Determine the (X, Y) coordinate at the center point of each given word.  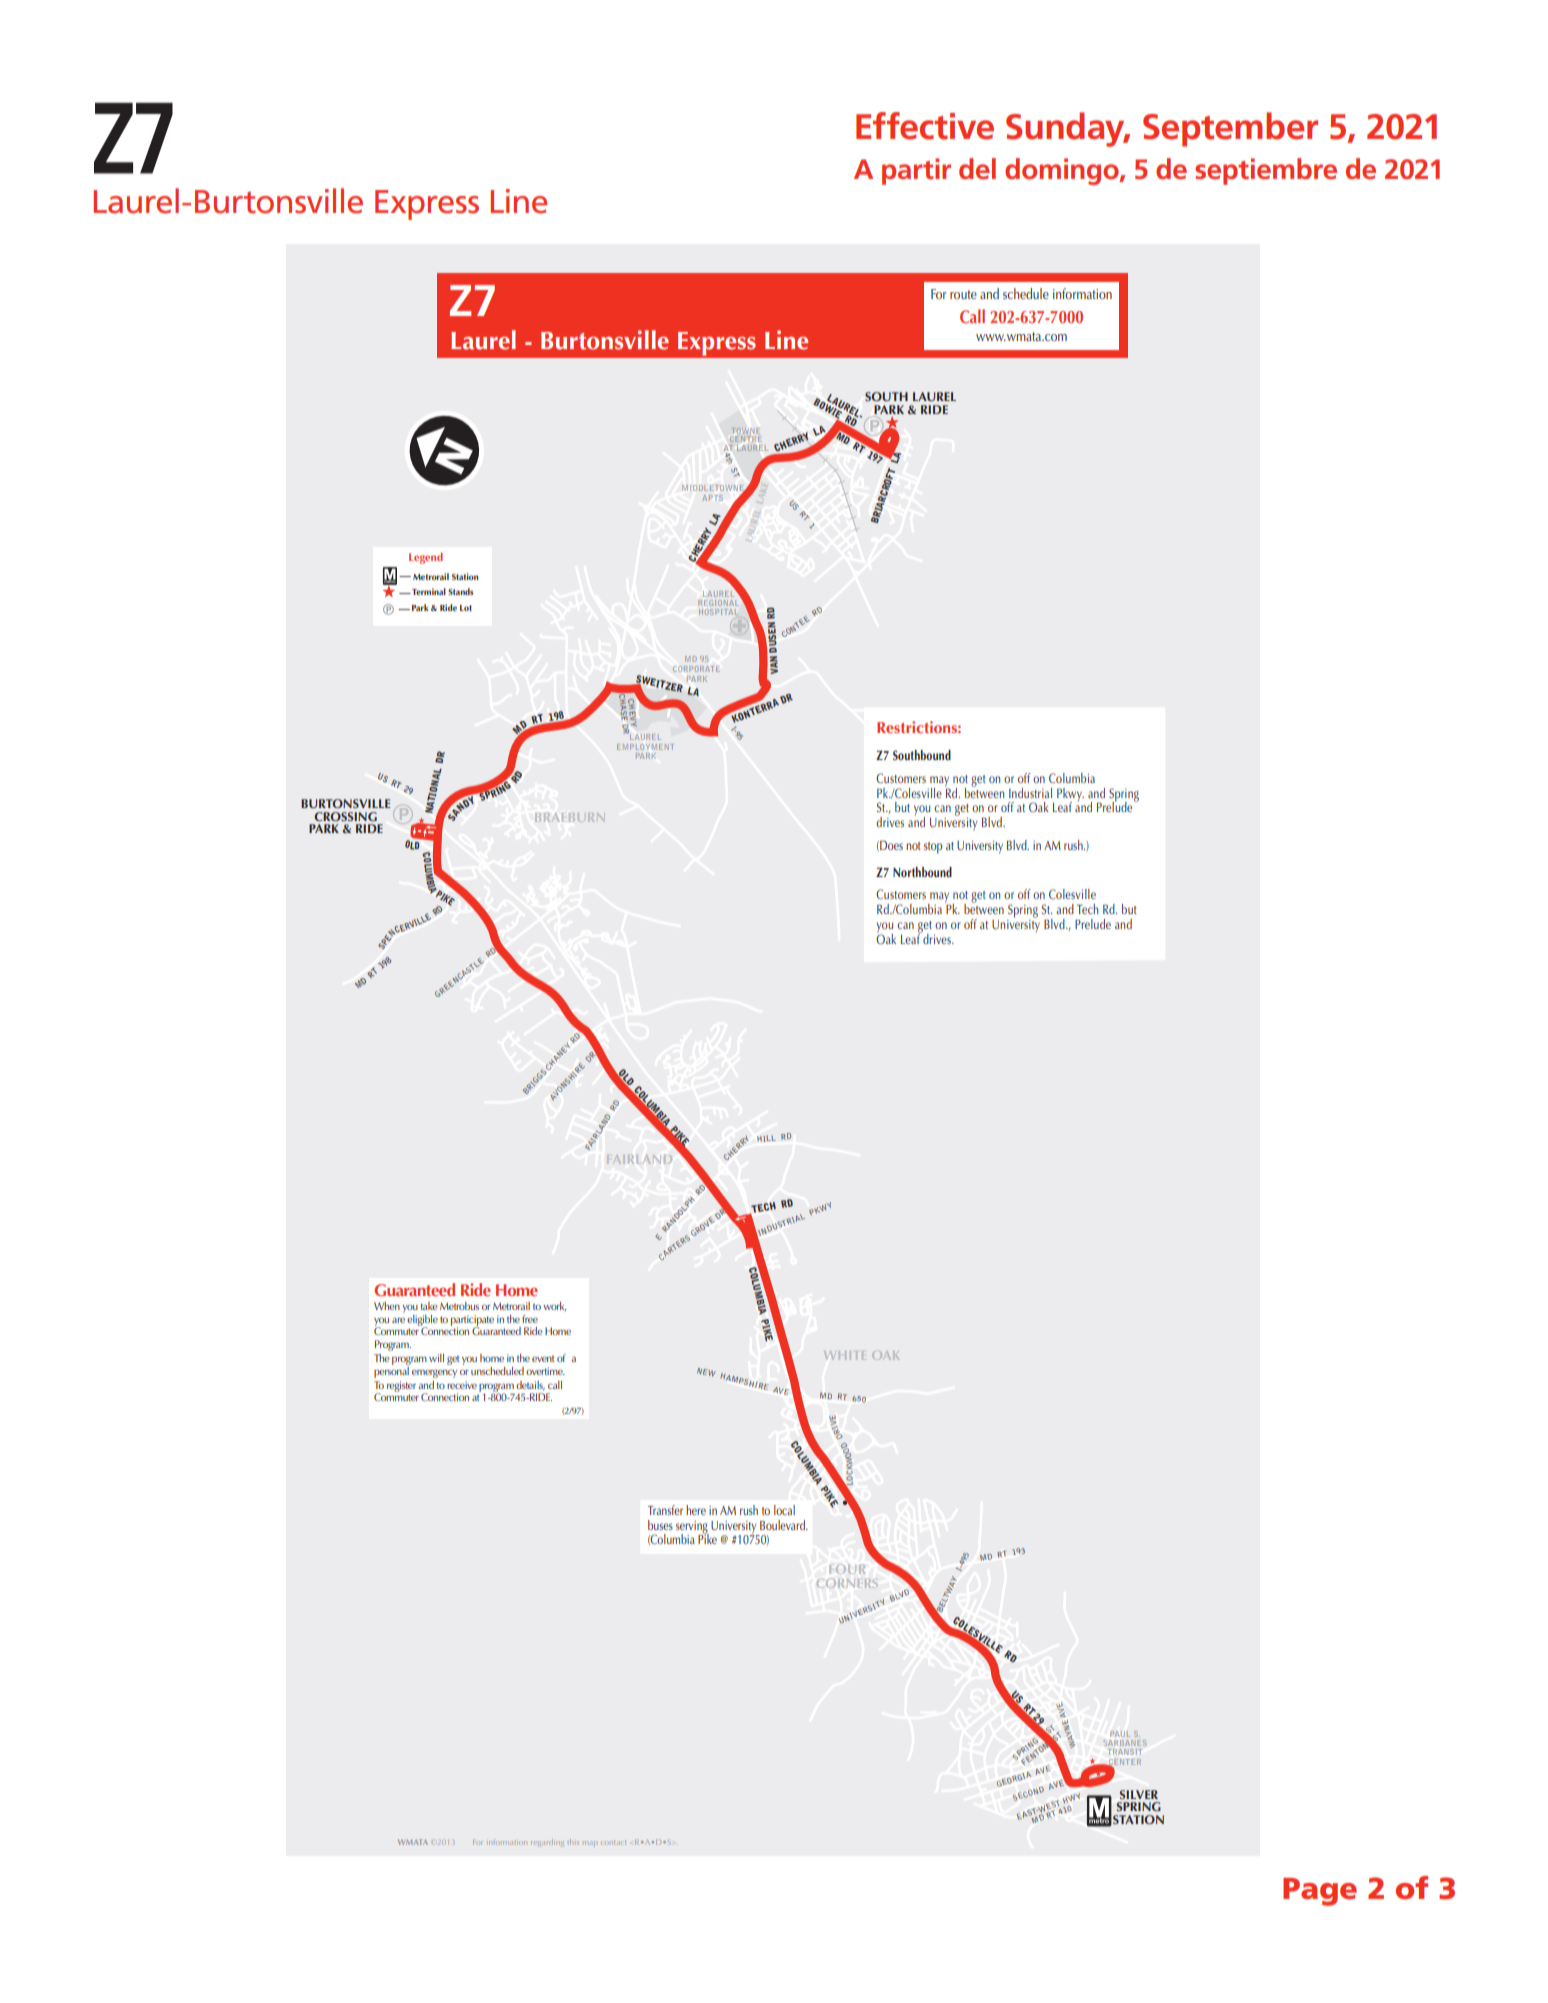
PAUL (1120, 1734)
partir (916, 171)
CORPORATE (696, 669)
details (530, 1386)
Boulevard (783, 1525)
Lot (466, 608)
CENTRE (746, 439)
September (1230, 129)
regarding (547, 1842)
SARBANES (1125, 1743)
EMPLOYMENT (645, 747)
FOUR (847, 1569)
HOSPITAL (718, 612)
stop (933, 848)
